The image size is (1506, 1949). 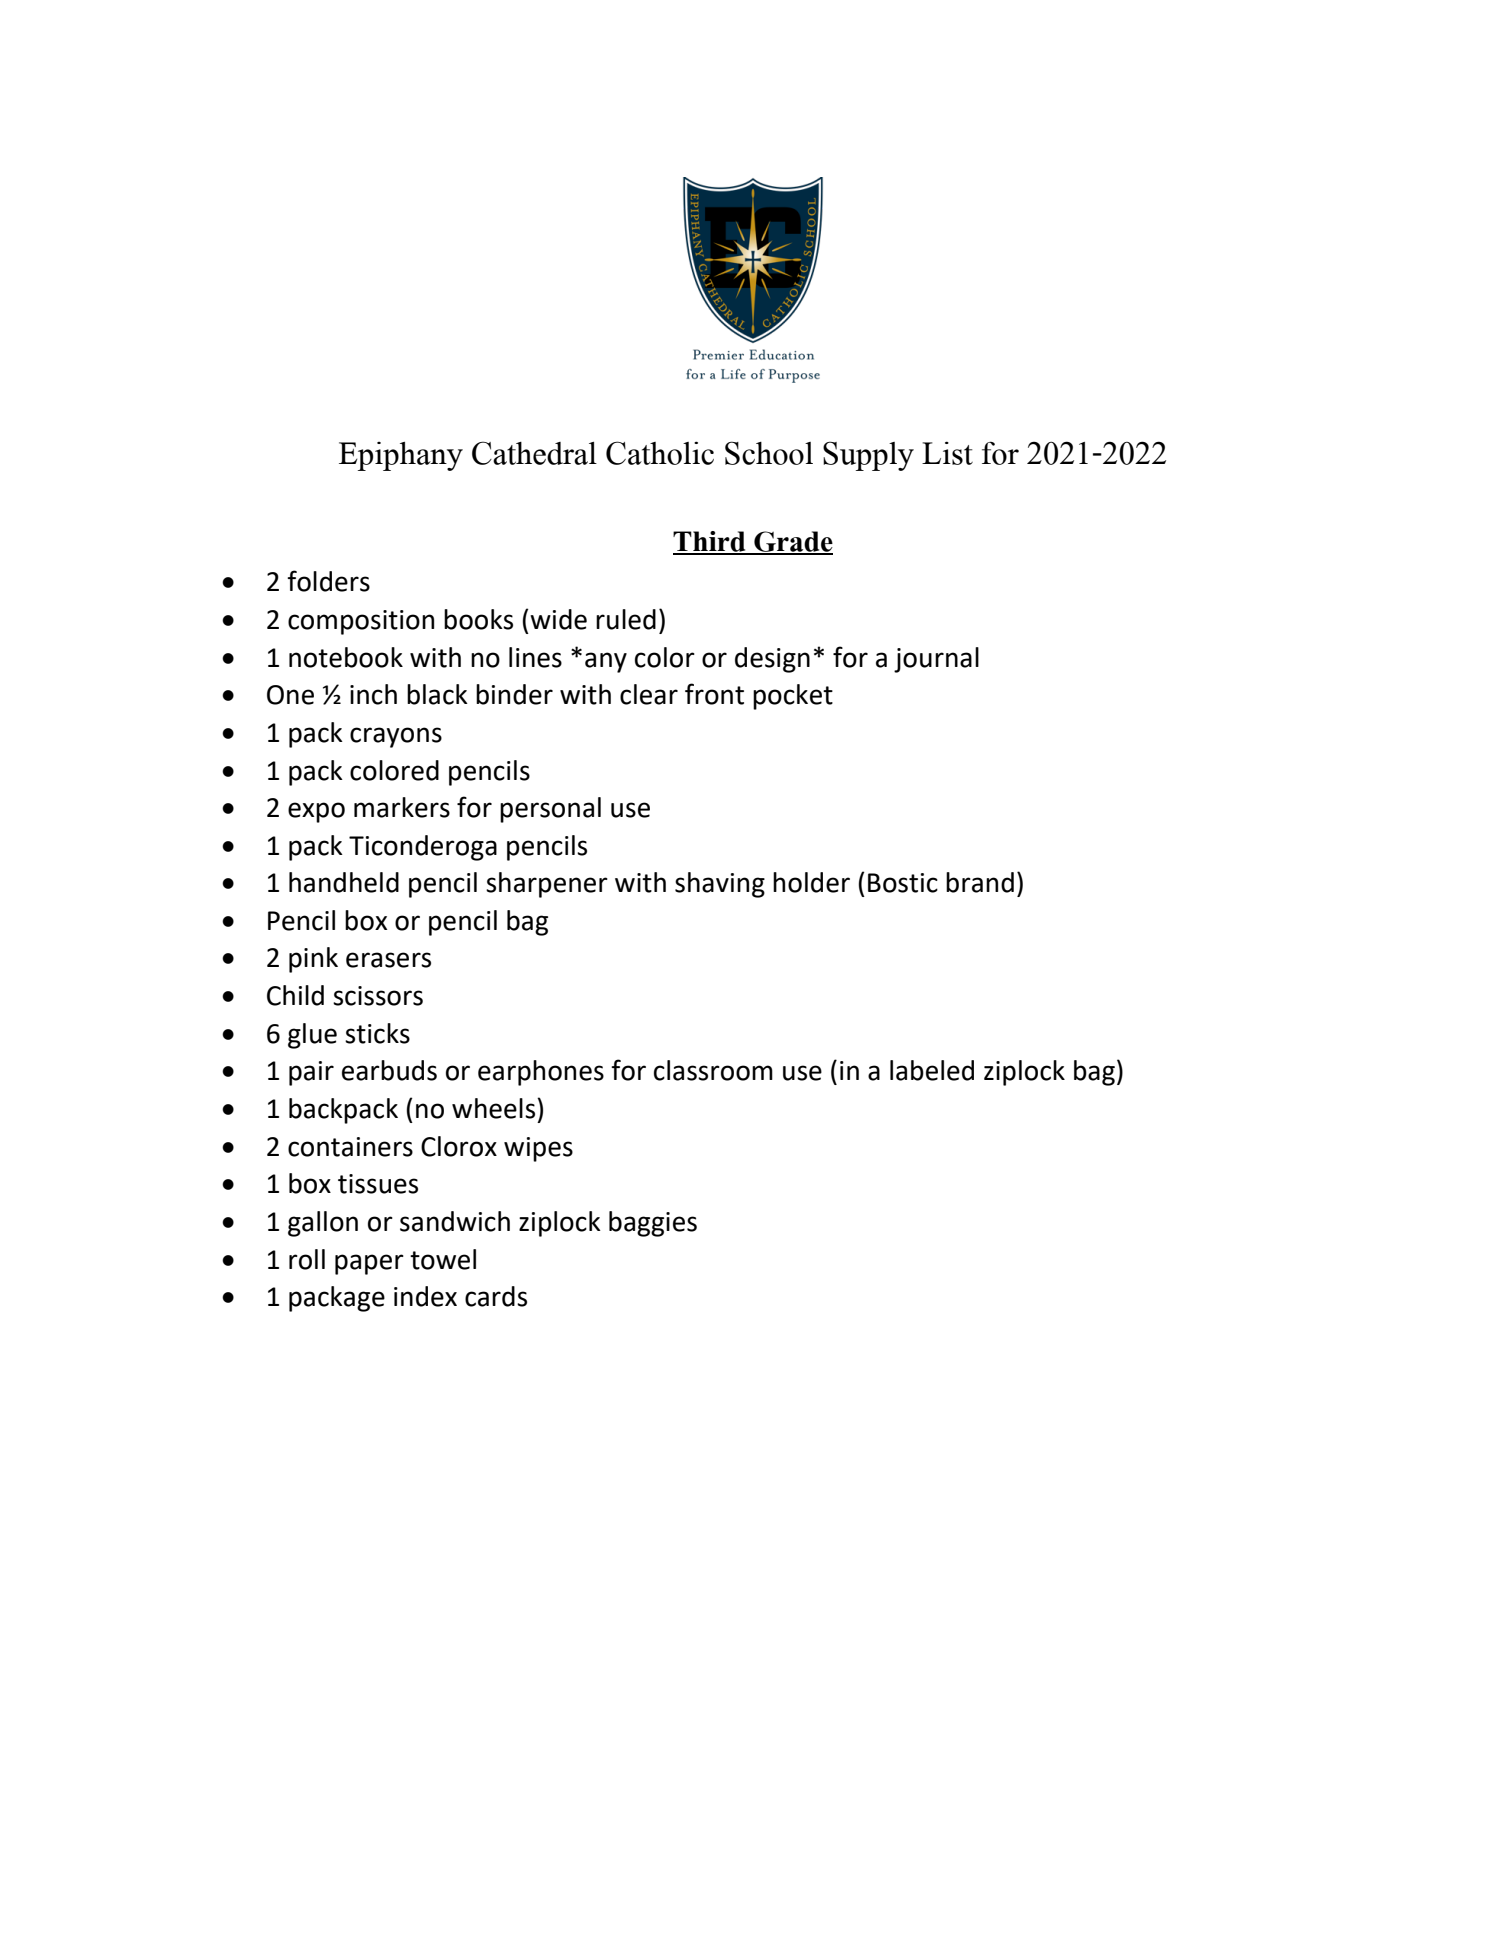 What do you see at coordinates (720, 885) in the screenshot?
I see `shaving` at bounding box center [720, 885].
